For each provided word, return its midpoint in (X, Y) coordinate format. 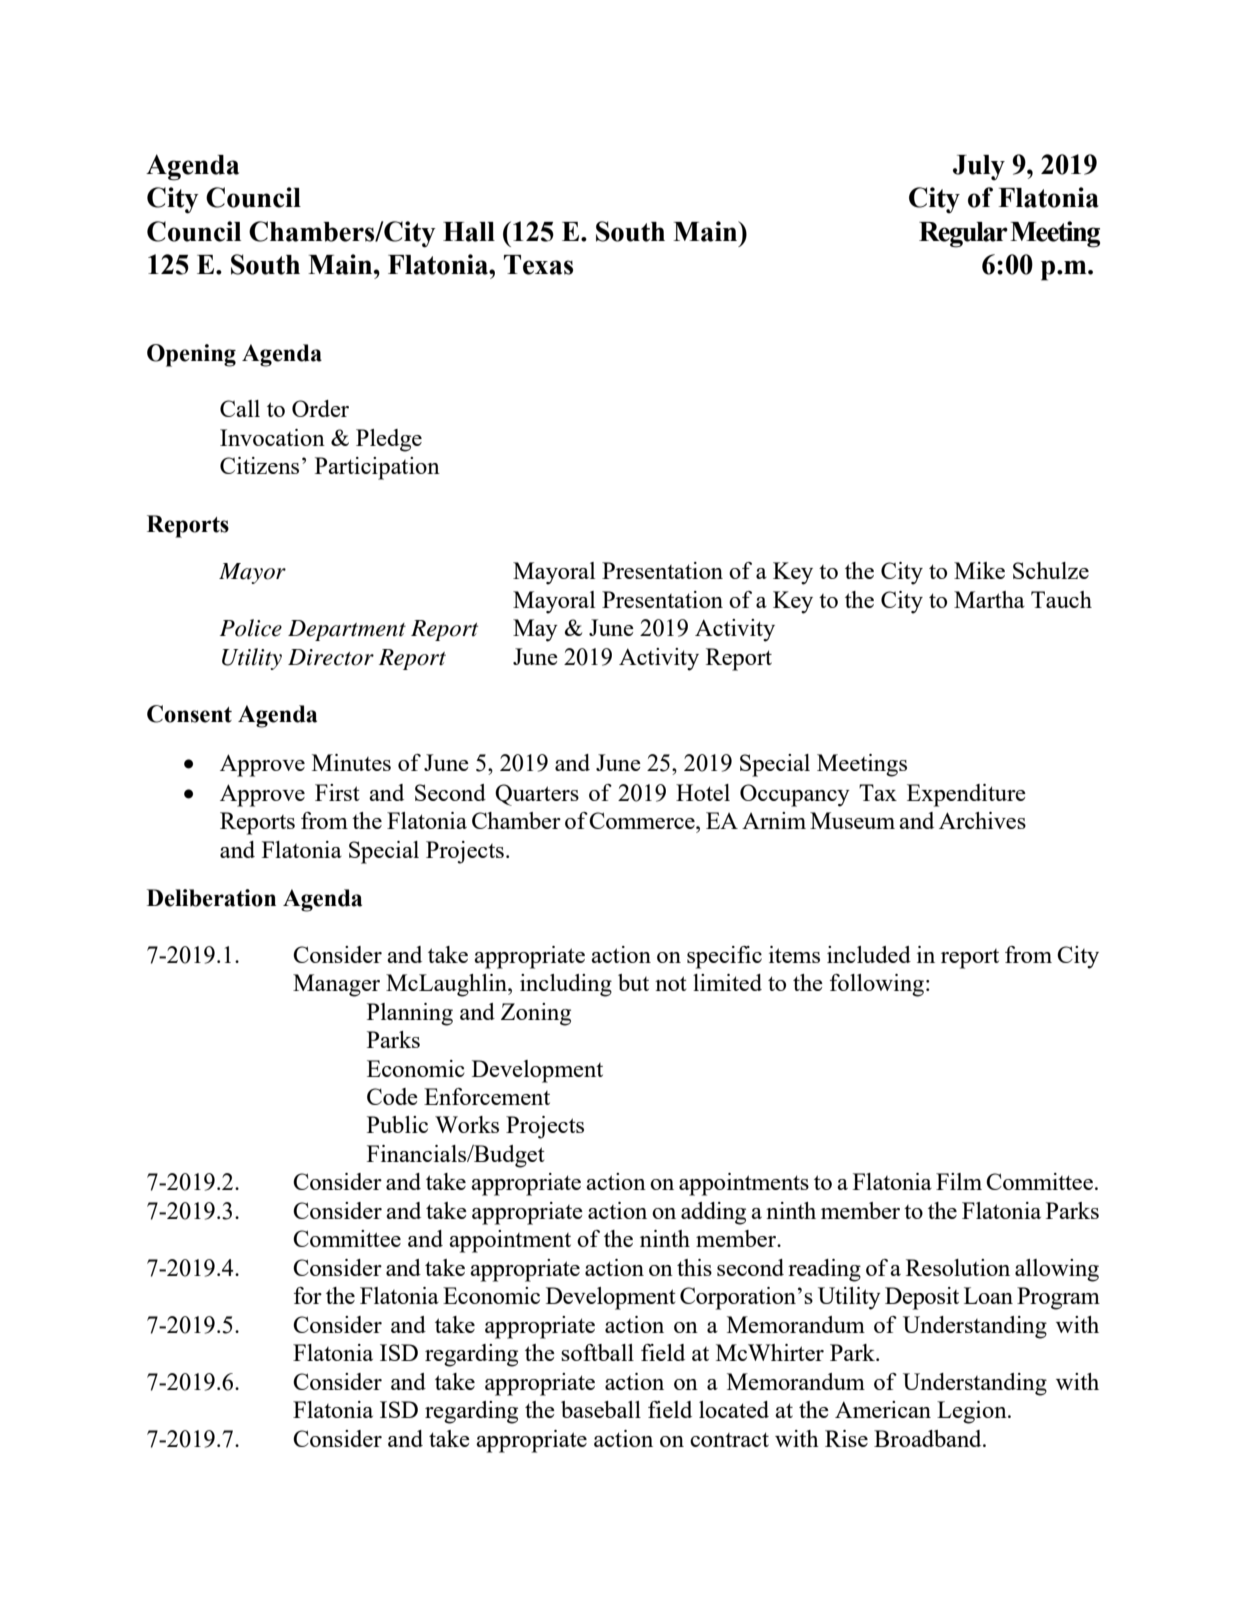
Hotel (703, 792)
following (877, 985)
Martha (989, 599)
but (633, 982)
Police (251, 628)
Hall (469, 232)
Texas (538, 265)
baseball (601, 1409)
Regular (963, 235)
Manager (336, 985)
